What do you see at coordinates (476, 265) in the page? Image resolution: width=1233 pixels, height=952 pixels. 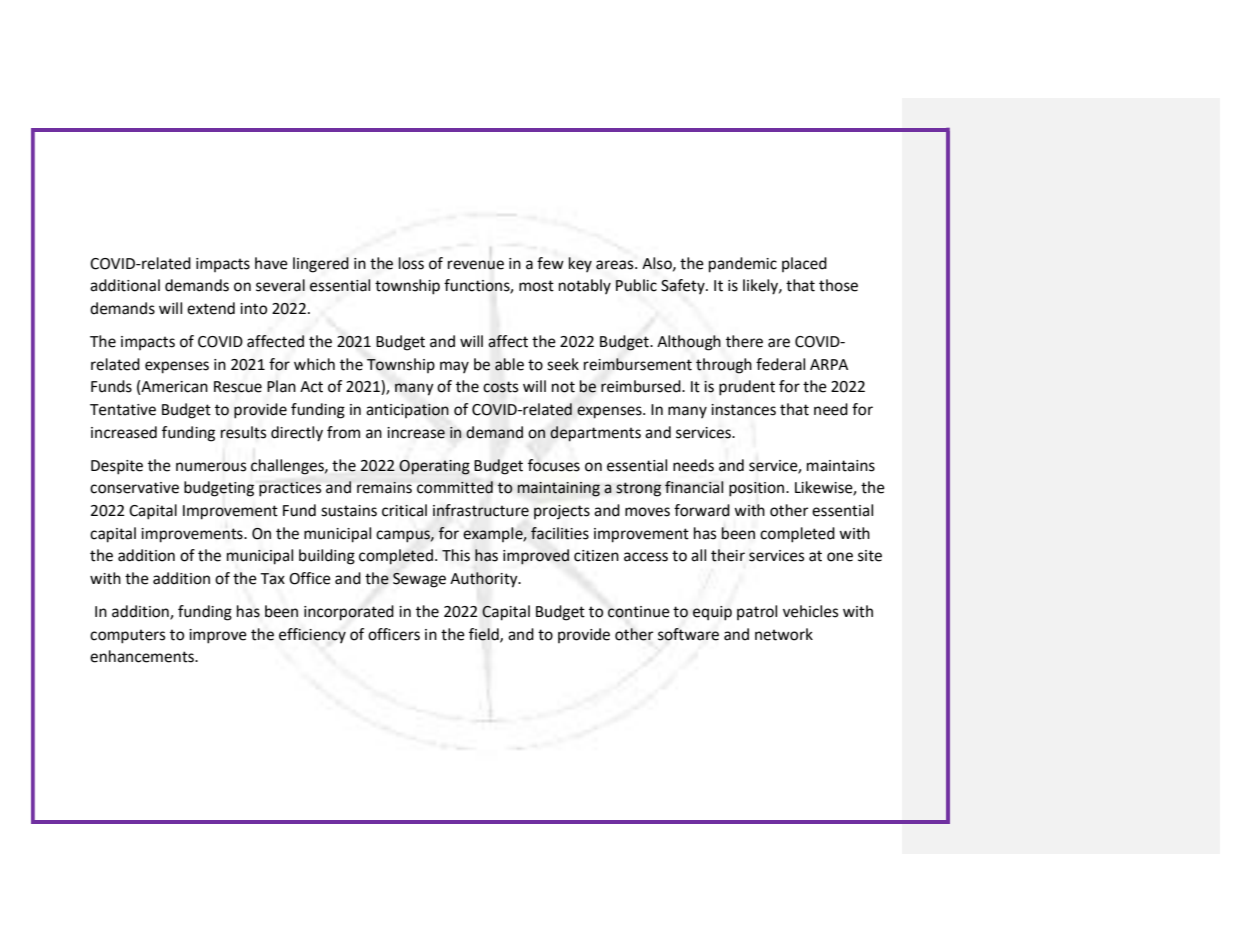 I see `revenue` at bounding box center [476, 265].
